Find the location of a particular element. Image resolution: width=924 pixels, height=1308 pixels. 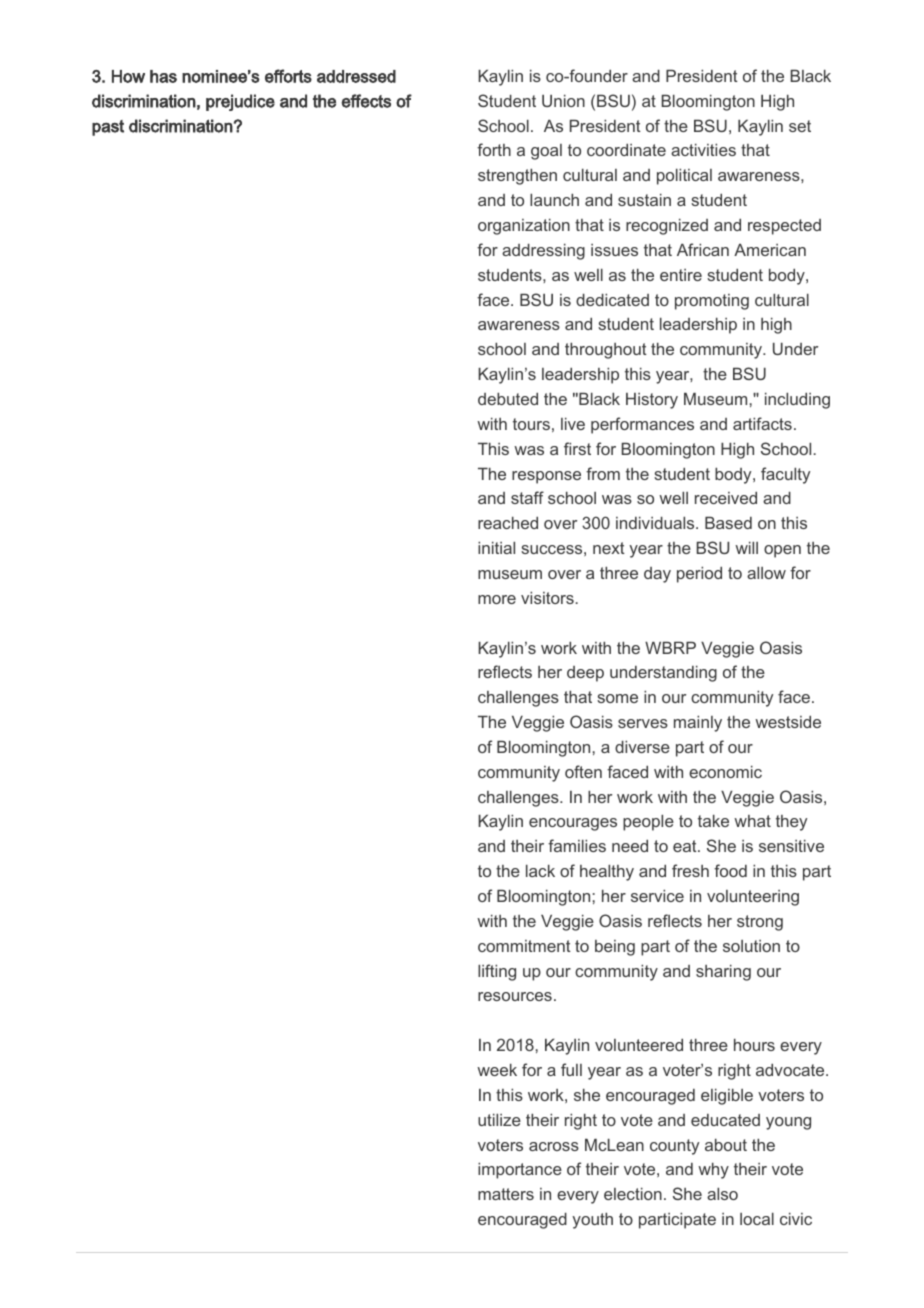

more is located at coordinates (497, 599).
